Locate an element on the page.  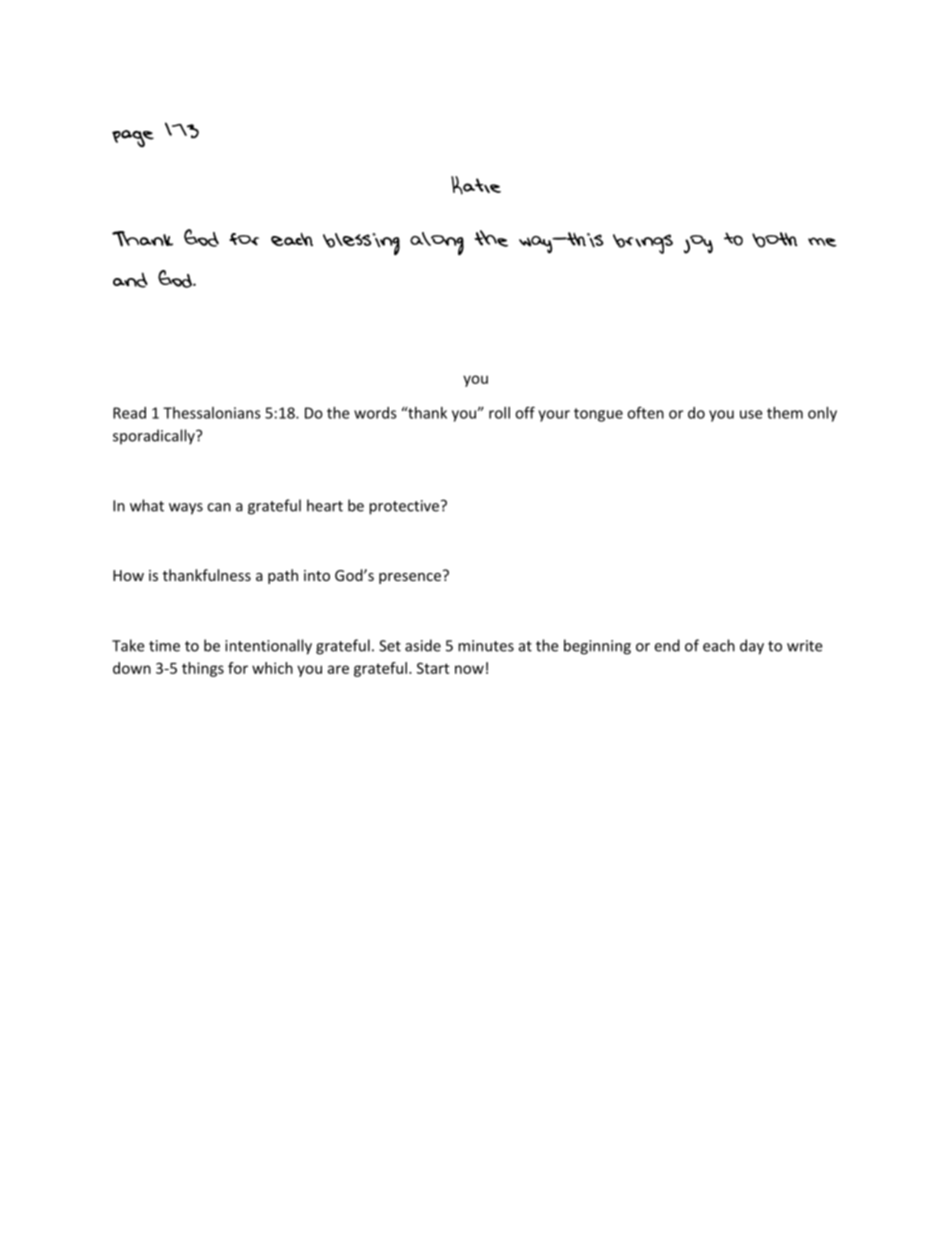
page is located at coordinates (133, 138).
